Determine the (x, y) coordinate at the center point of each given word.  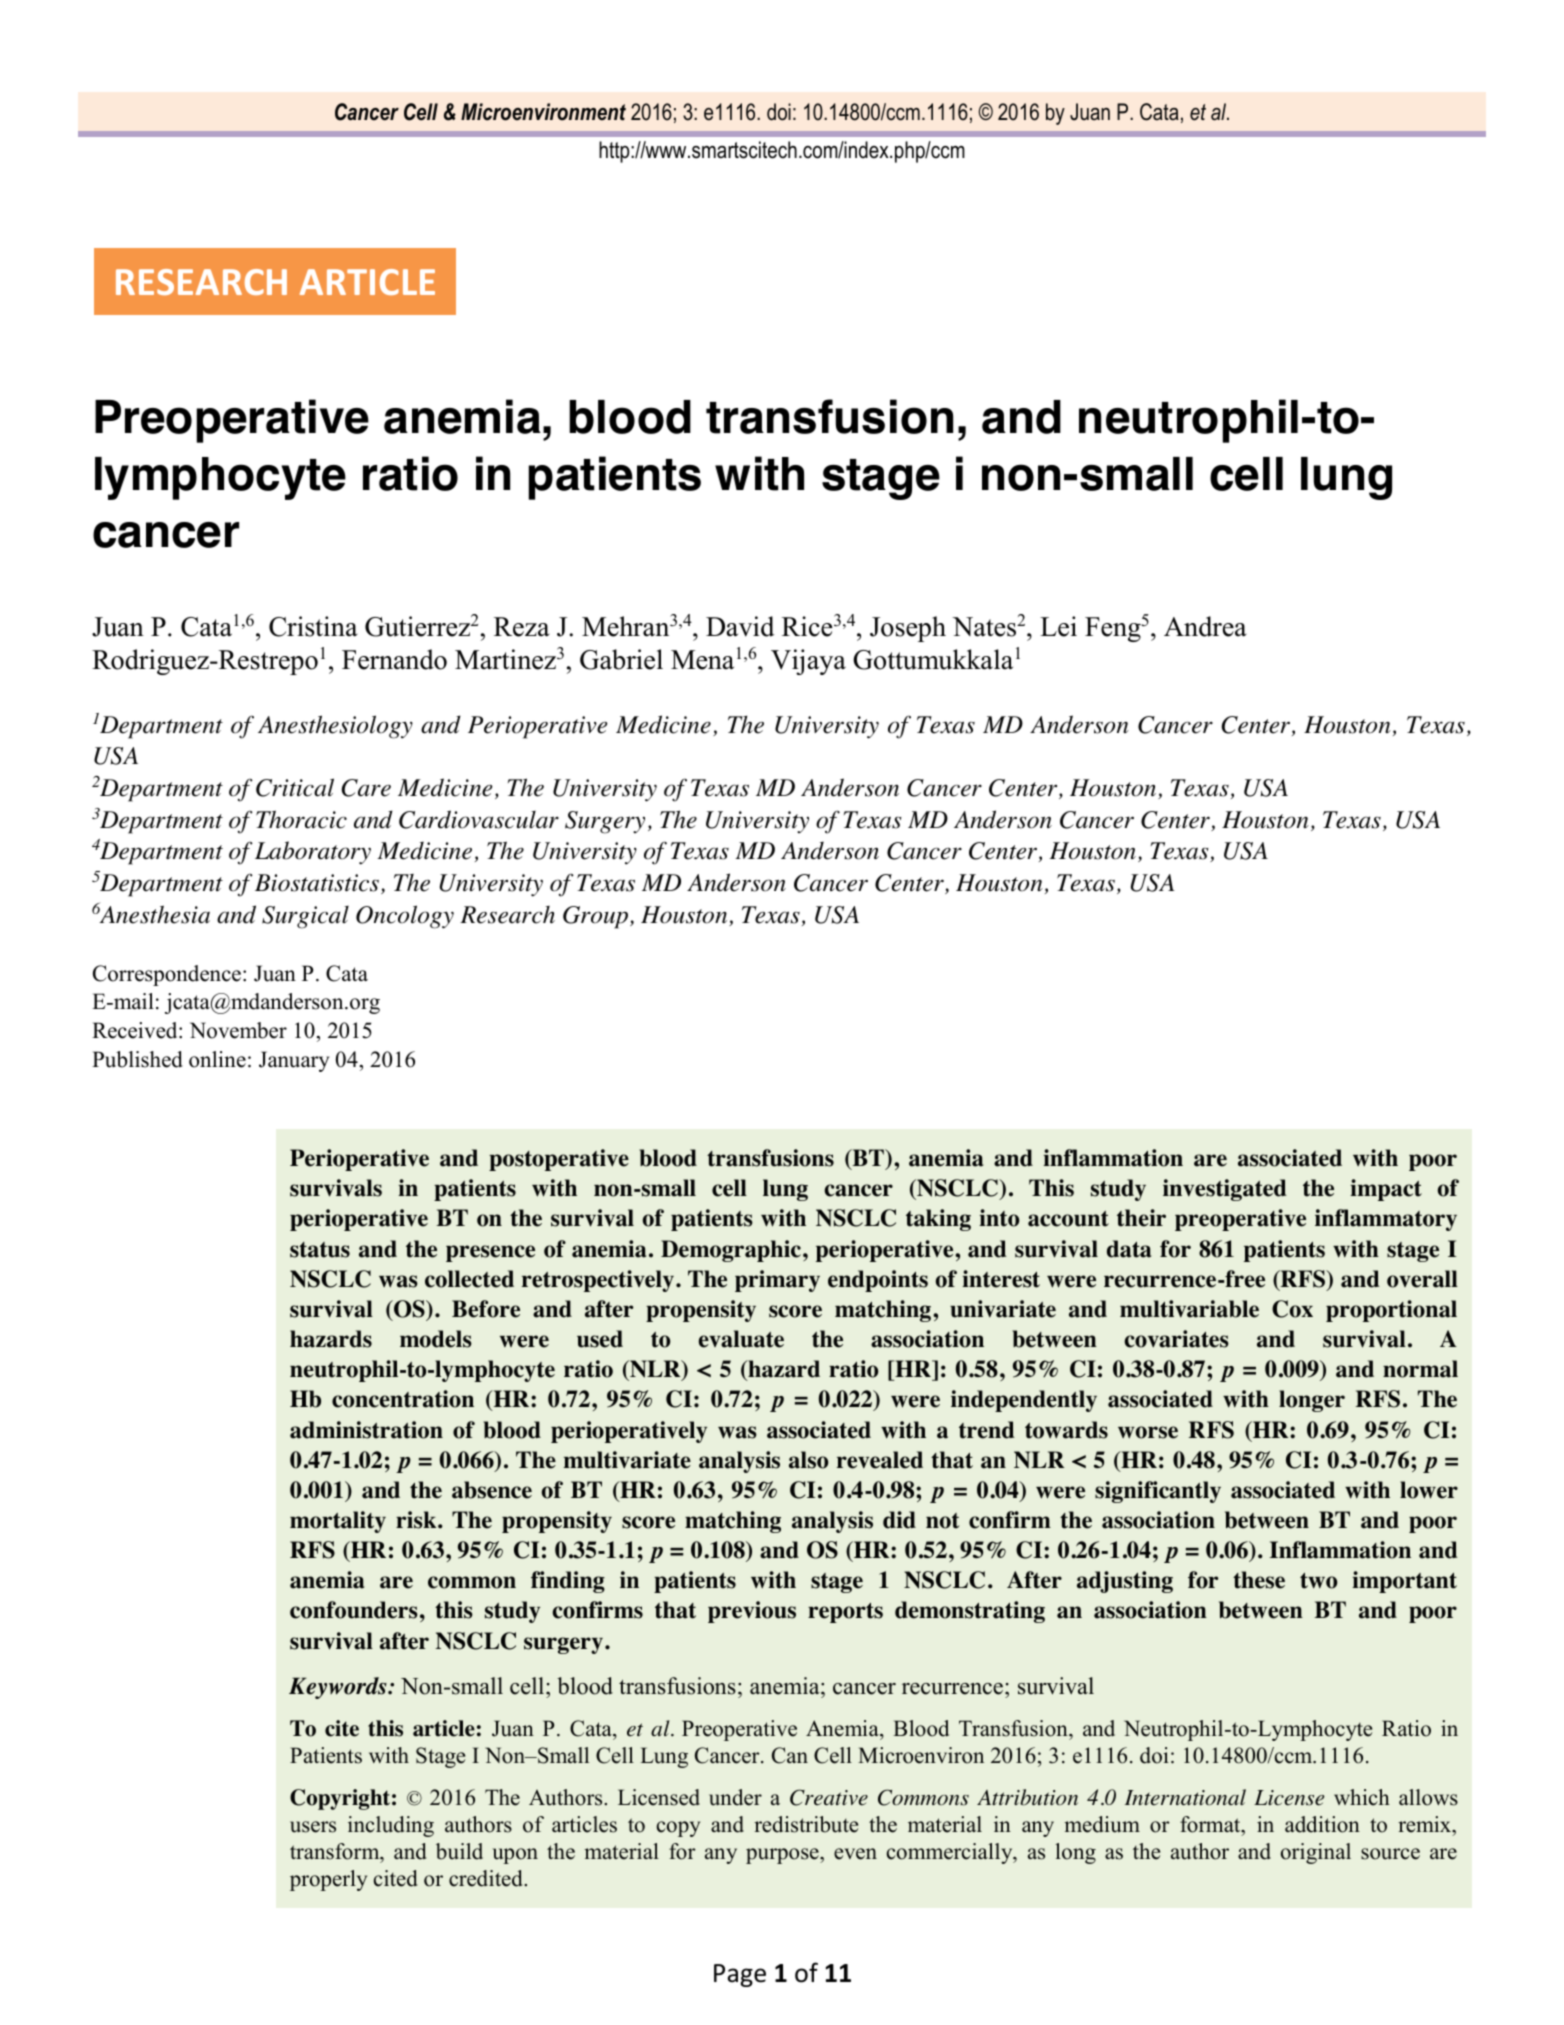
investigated (1225, 1190)
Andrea (1205, 626)
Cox (1292, 1309)
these (1259, 1580)
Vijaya (808, 662)
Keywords (339, 1688)
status (320, 1250)
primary (777, 1281)
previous (752, 1612)
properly (328, 1880)
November (238, 1030)
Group (595, 917)
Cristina (313, 626)
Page (740, 1975)
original (1316, 1853)
